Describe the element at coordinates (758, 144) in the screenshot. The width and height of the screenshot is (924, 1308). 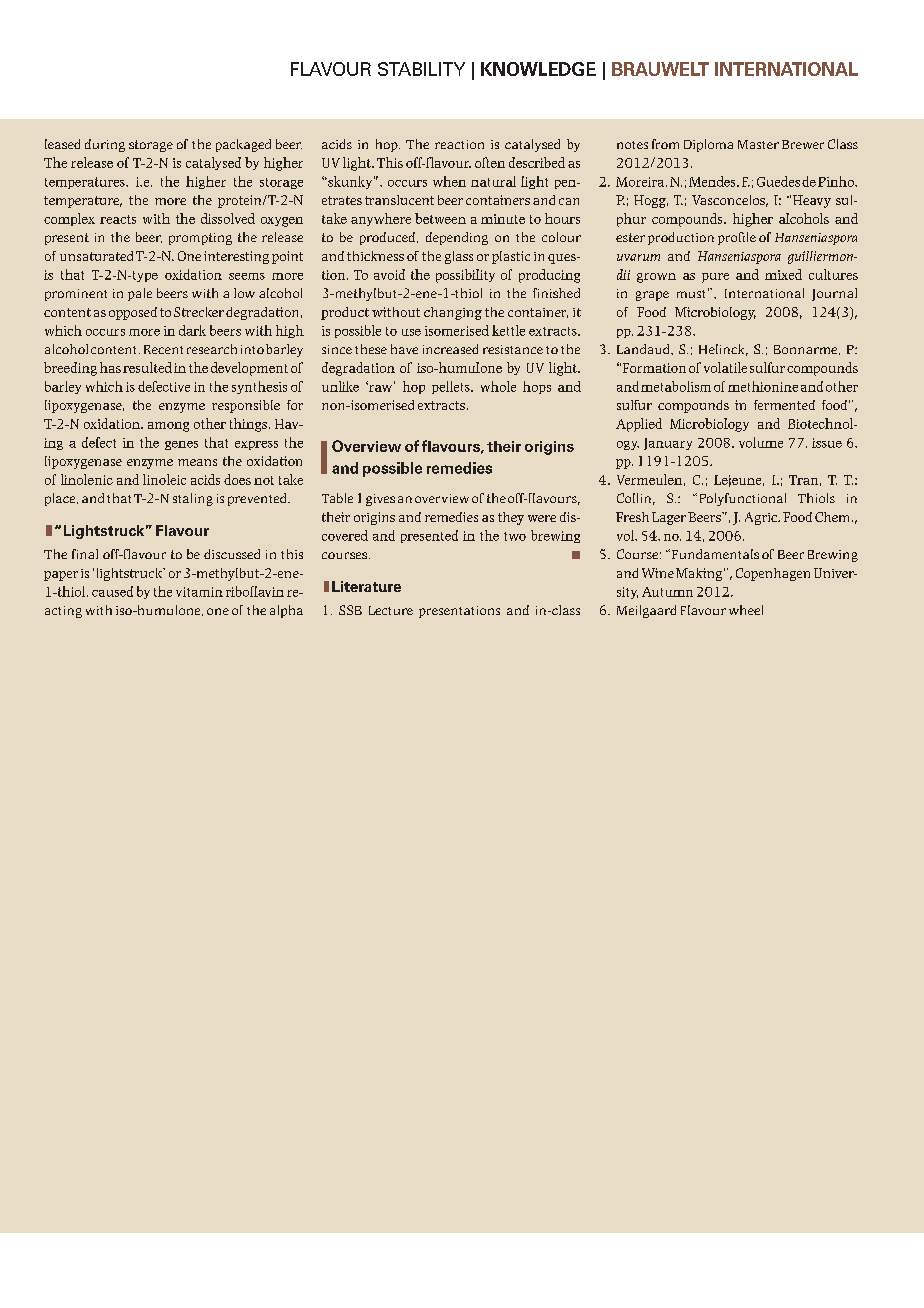
I see `Master` at that location.
